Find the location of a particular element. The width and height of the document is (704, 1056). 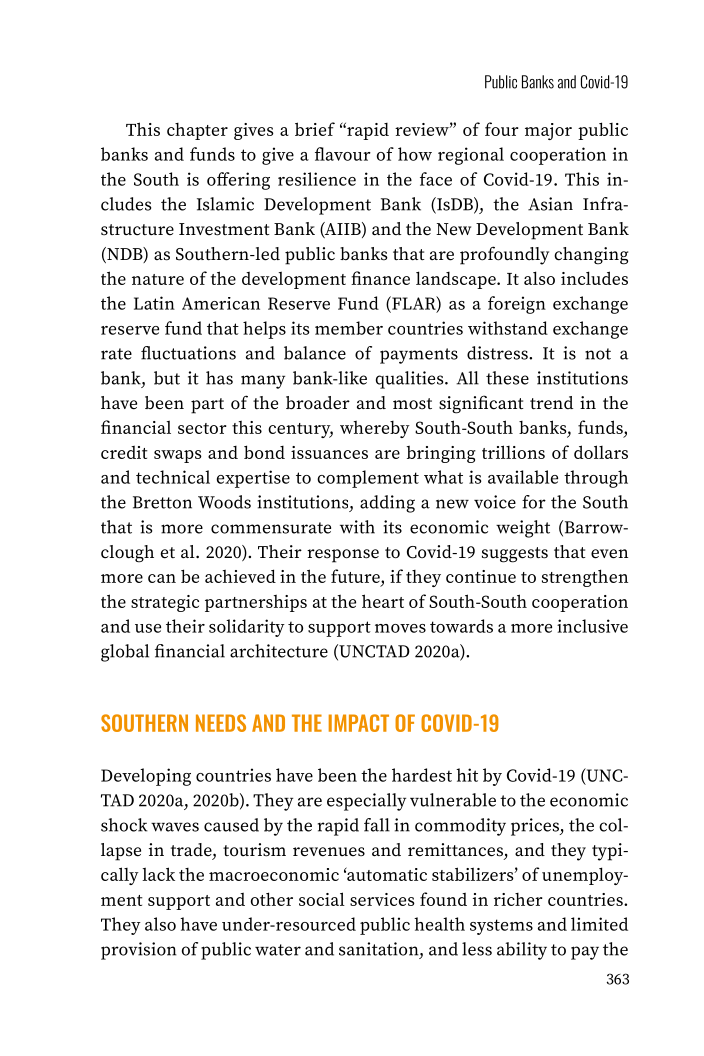

provision is located at coordinates (139, 951).
